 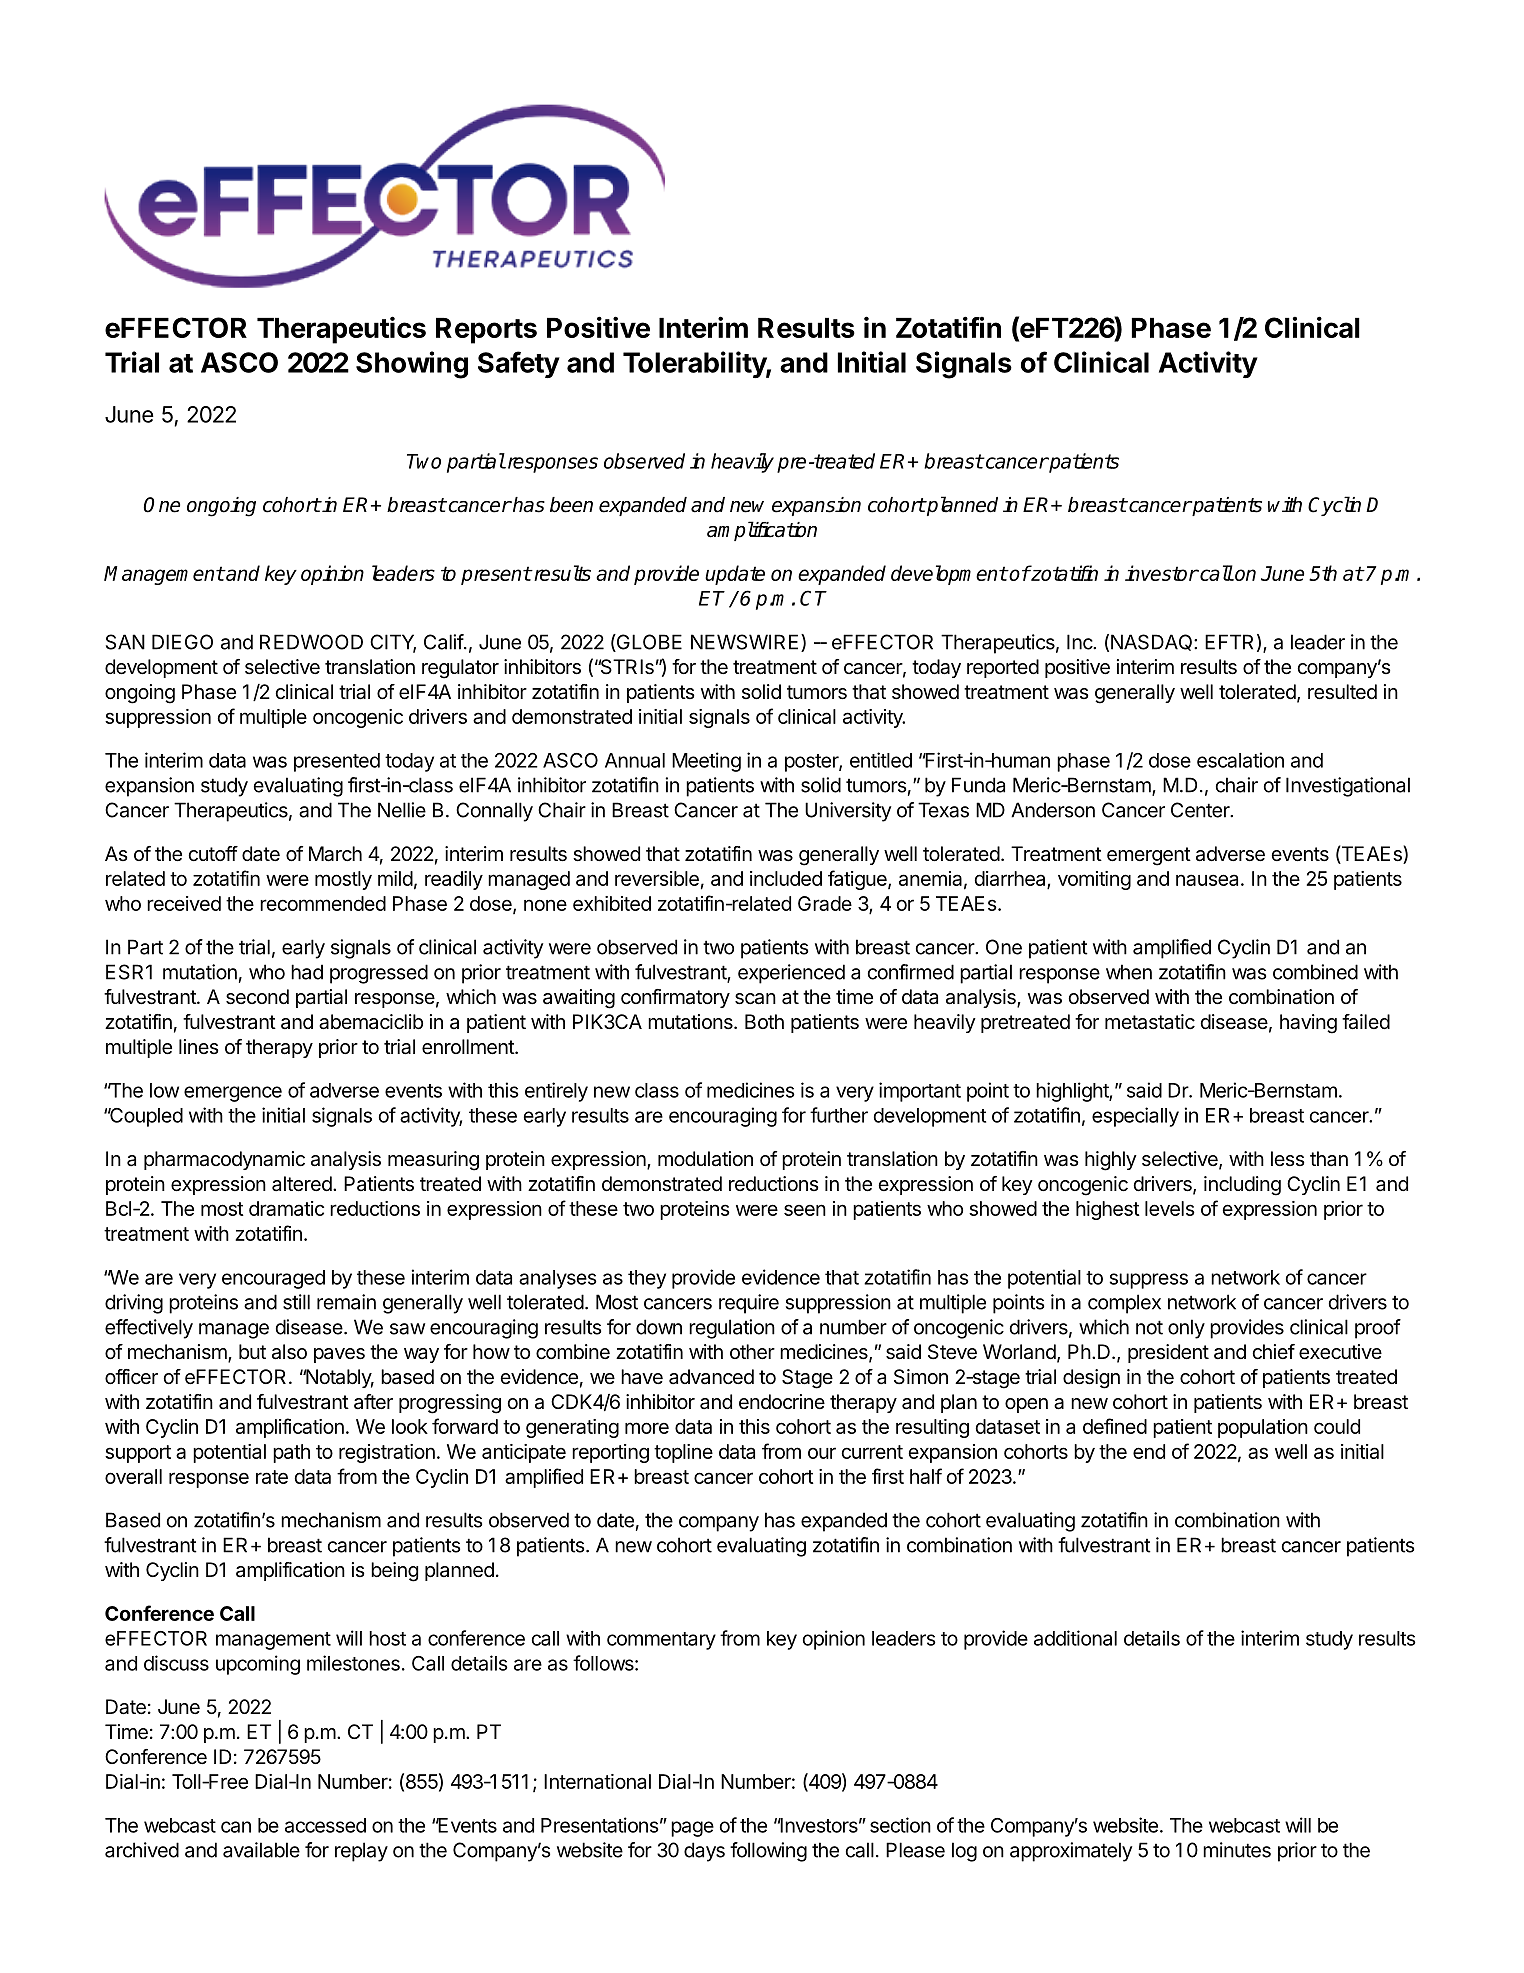 What do you see at coordinates (1153, 642) in the document?
I see `NASDAQ` at bounding box center [1153, 642].
